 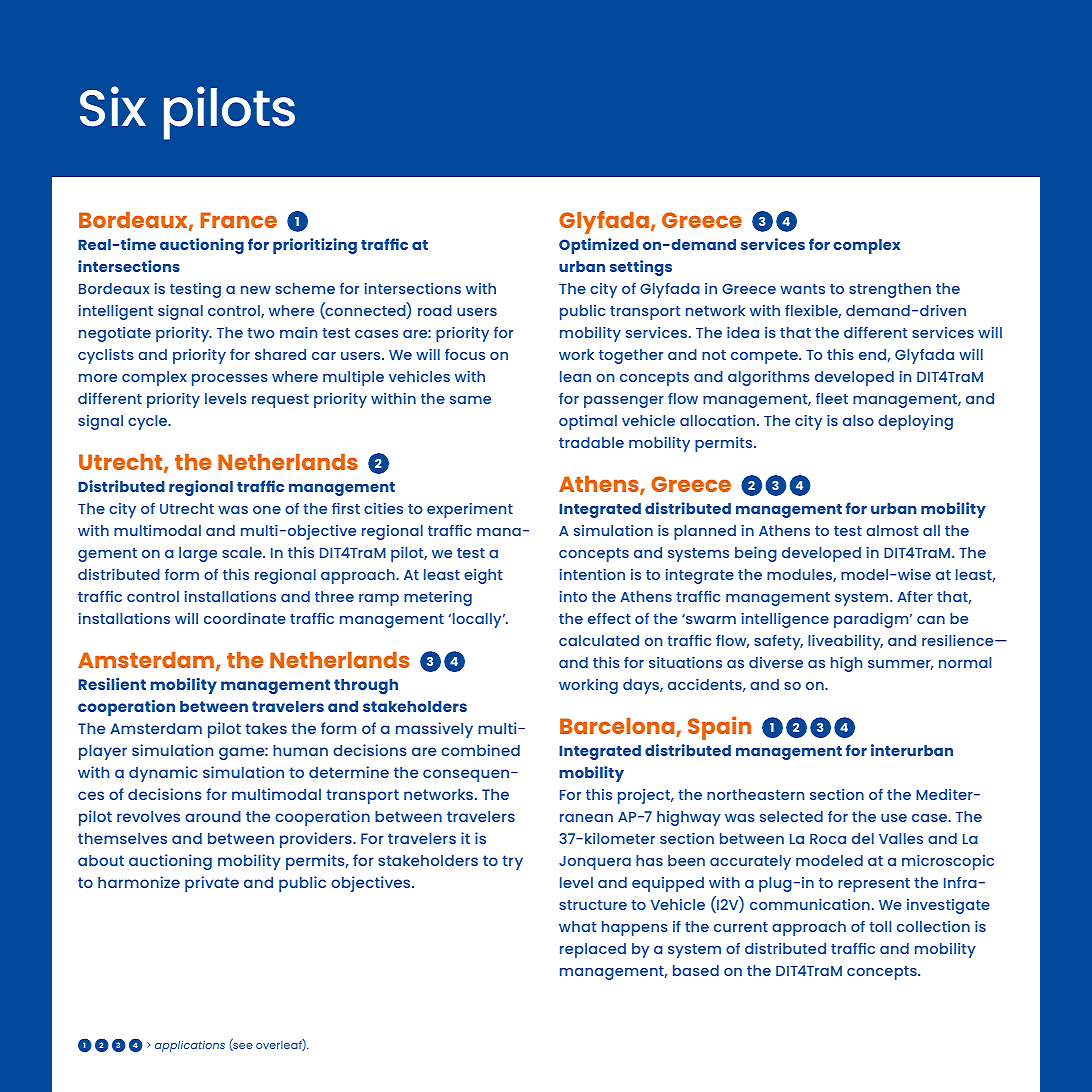 I want to click on Six, so click(x=113, y=106).
